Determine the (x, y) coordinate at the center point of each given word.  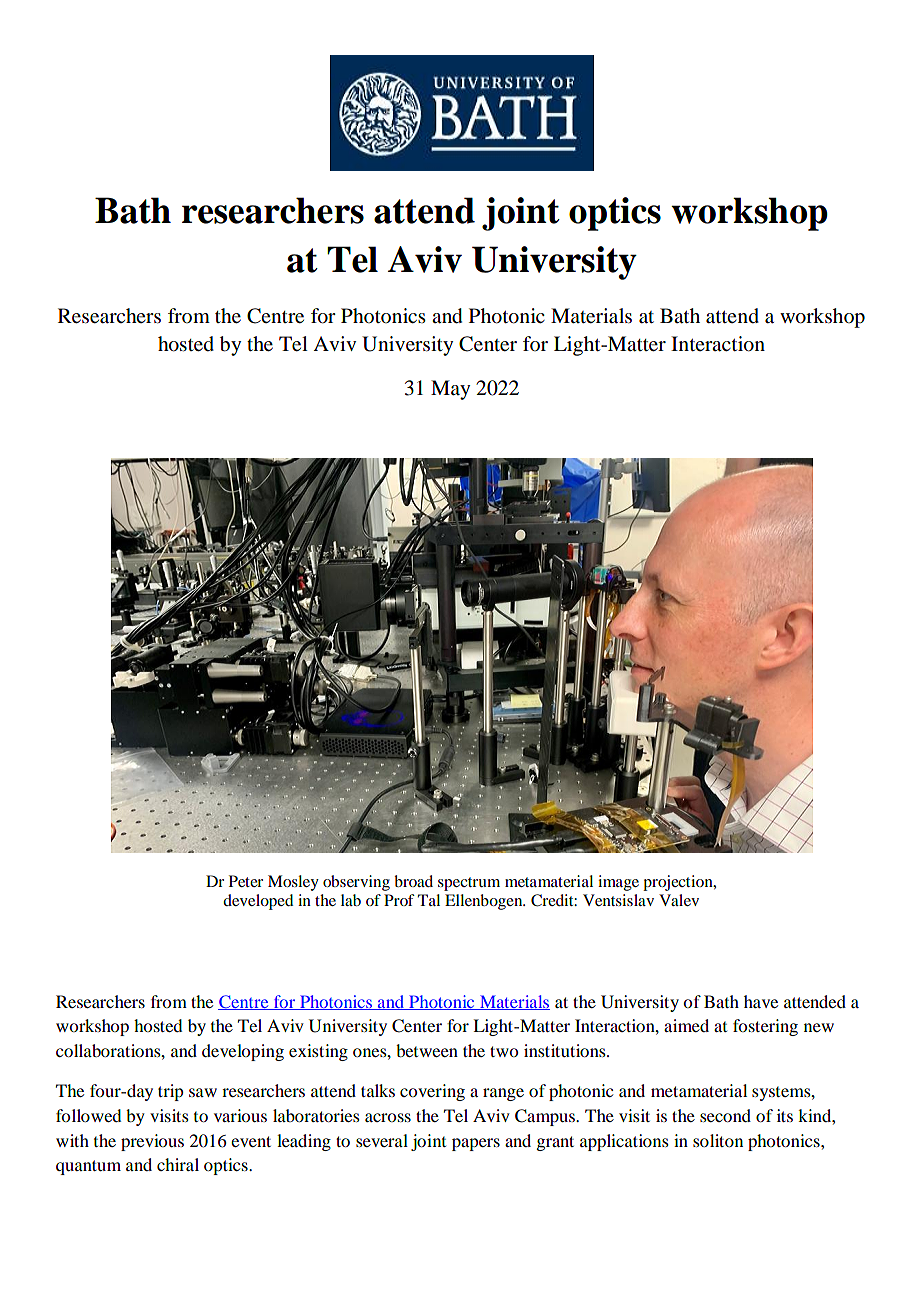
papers (476, 1144)
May (450, 390)
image (618, 883)
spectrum (469, 884)
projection (679, 883)
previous (152, 1142)
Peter (246, 881)
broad (413, 881)
